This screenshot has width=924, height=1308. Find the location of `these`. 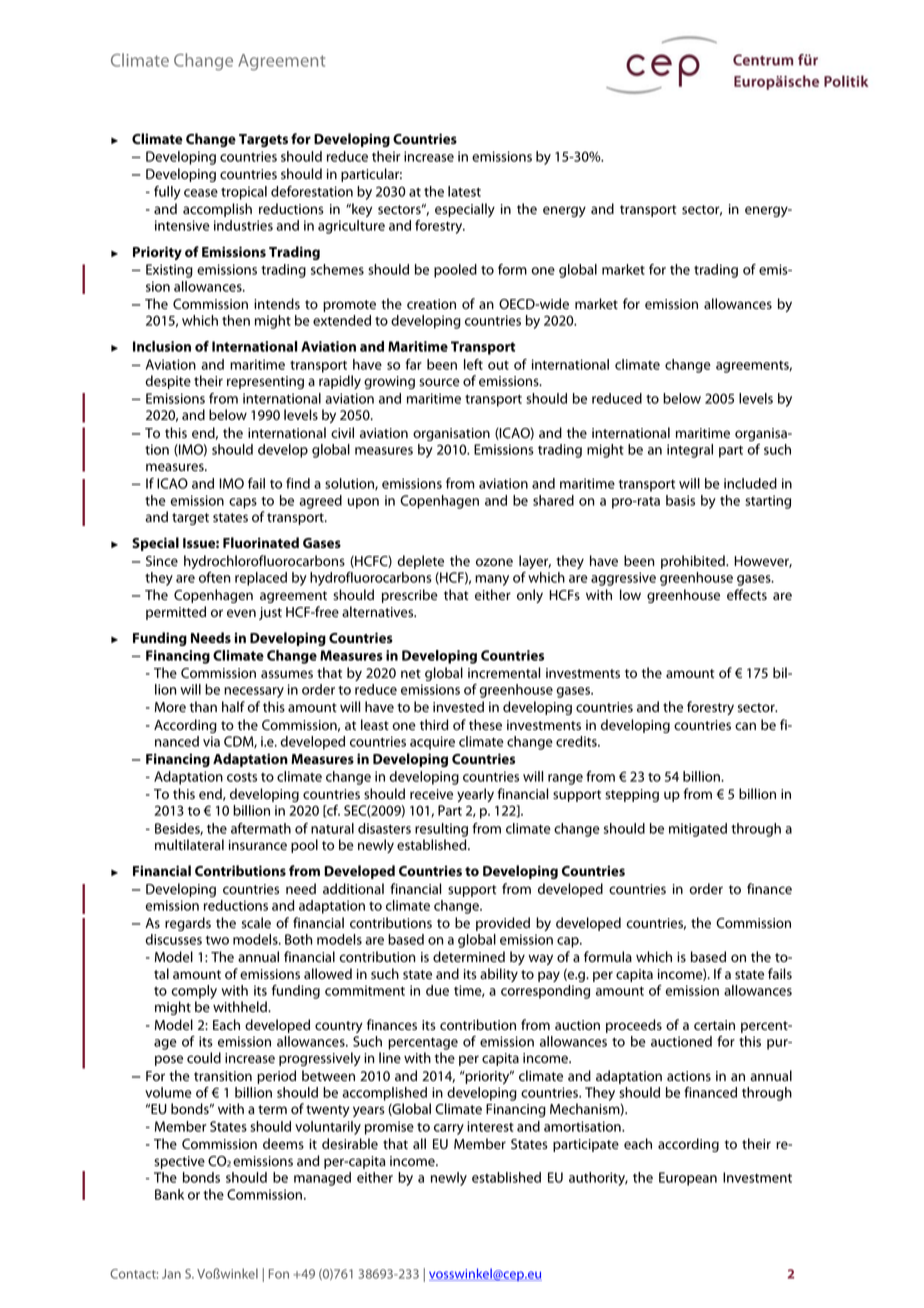

these is located at coordinates (485, 725).
